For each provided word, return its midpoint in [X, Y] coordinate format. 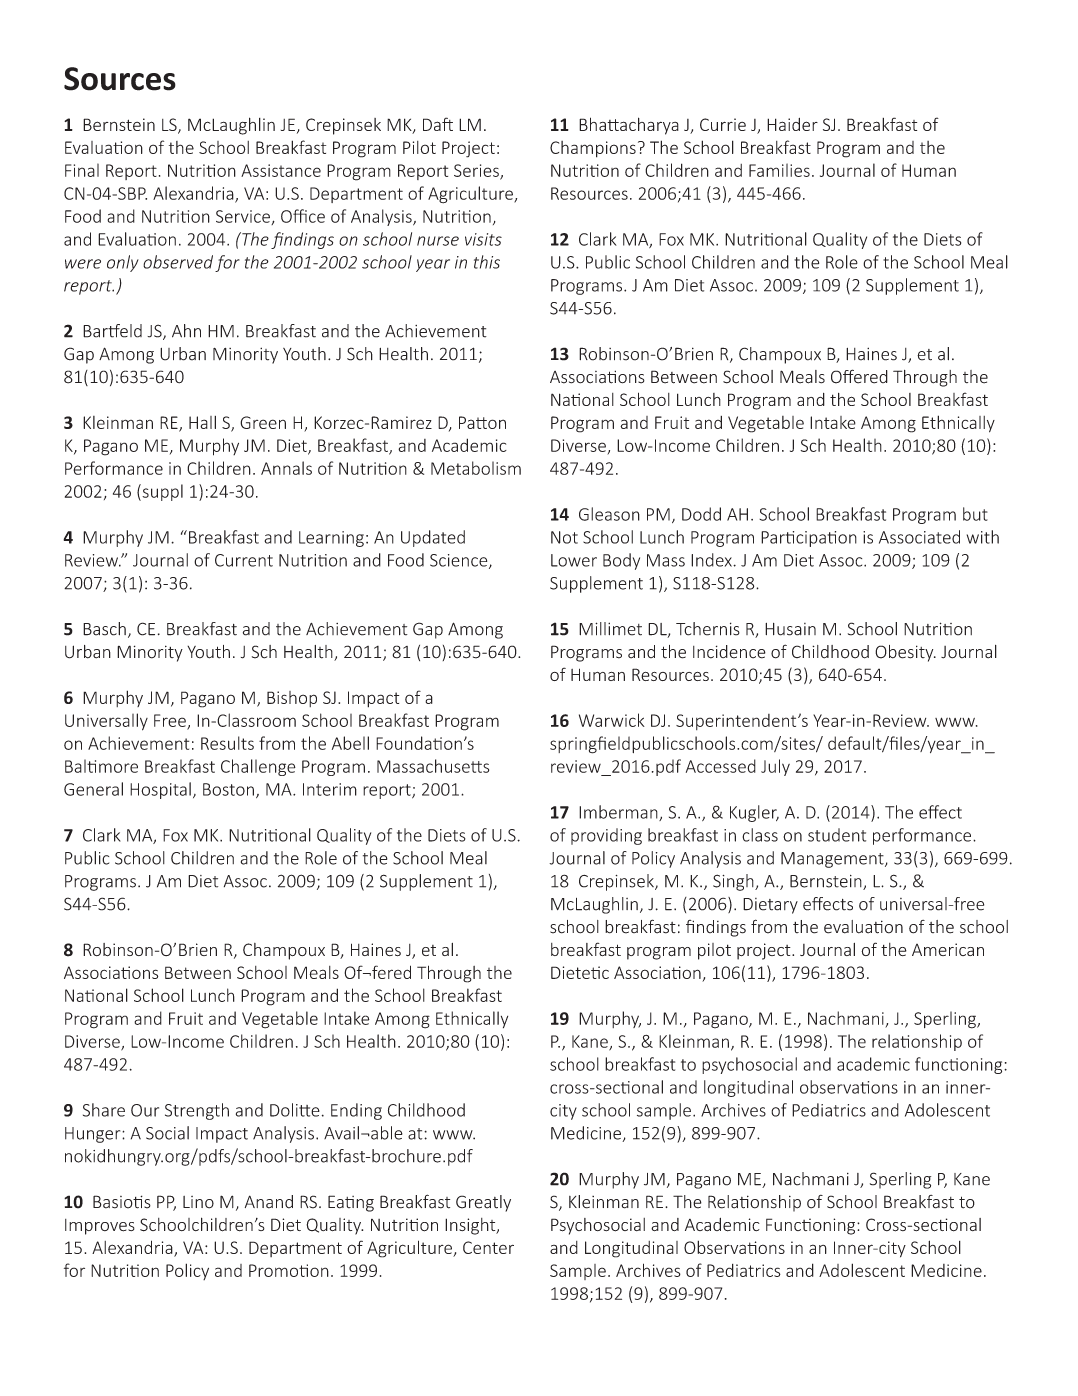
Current [244, 560]
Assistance [281, 170]
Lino [198, 1202]
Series [477, 171]
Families [779, 170]
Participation [809, 539]
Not [564, 537]
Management [833, 860]
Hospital [160, 790]
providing [606, 836]
